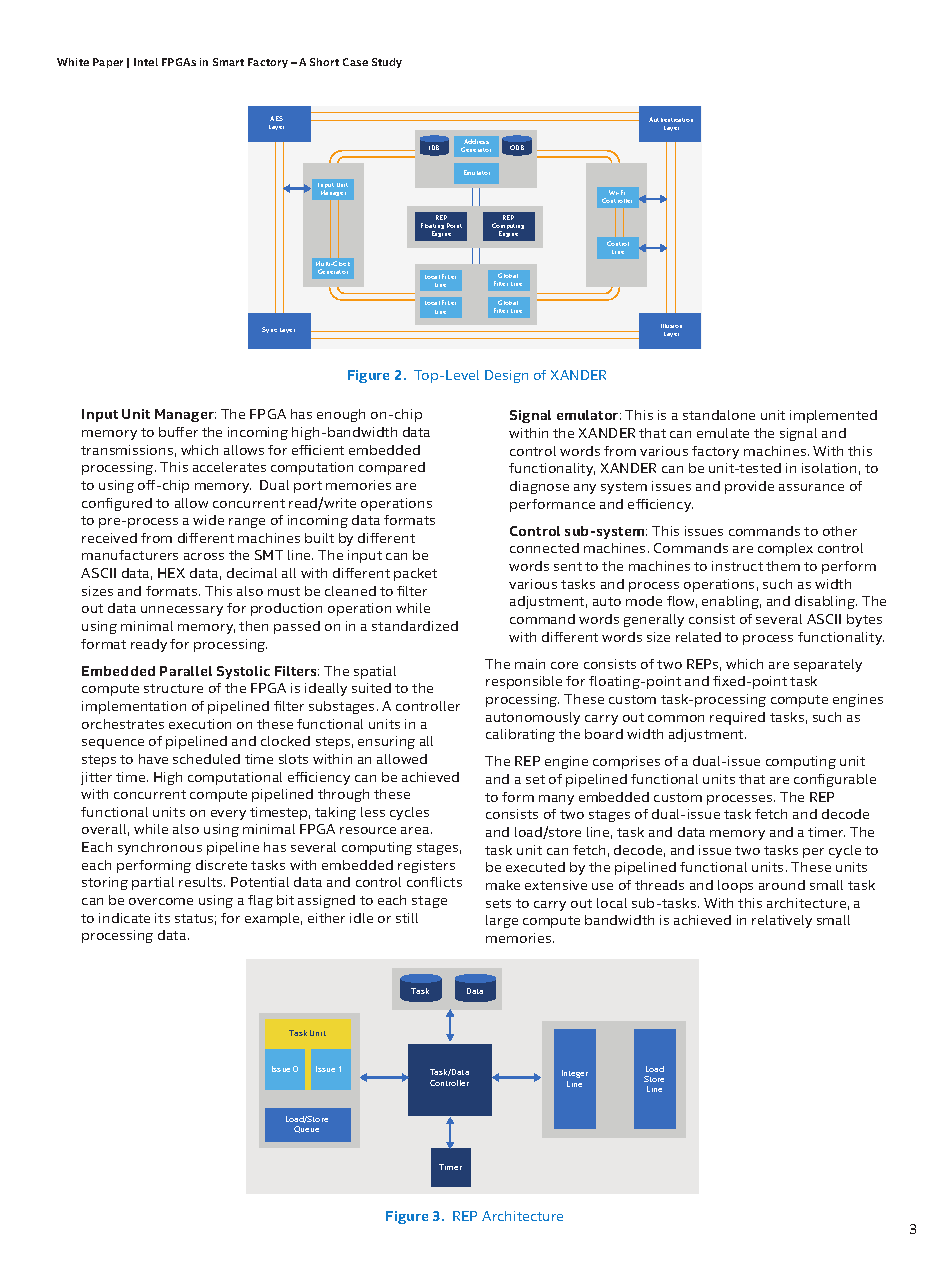 This image has height=1270, width=952. I want to click on Queue, so click(306, 1129).
